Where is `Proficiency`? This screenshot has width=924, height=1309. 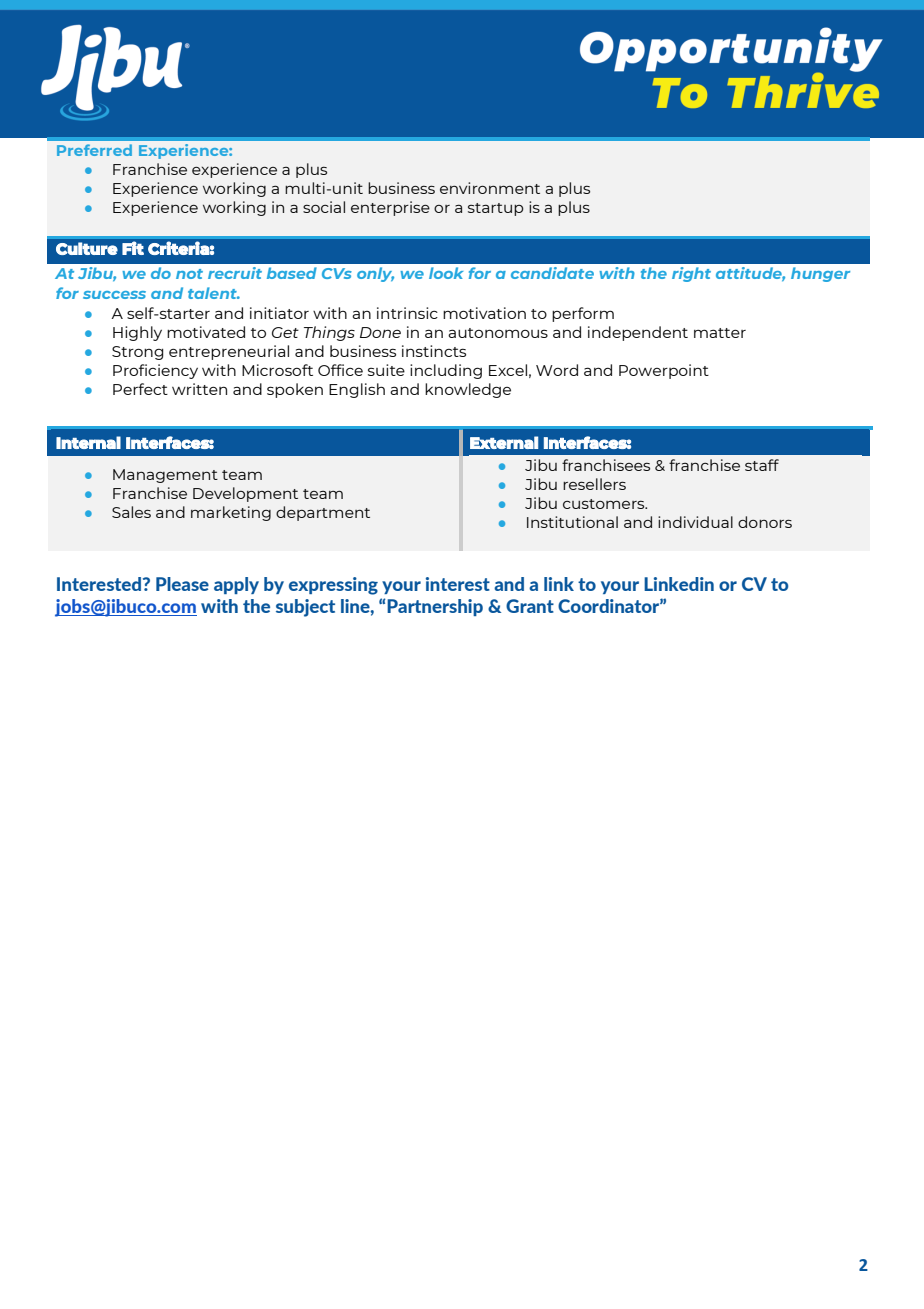 Proficiency is located at coordinates (155, 371).
